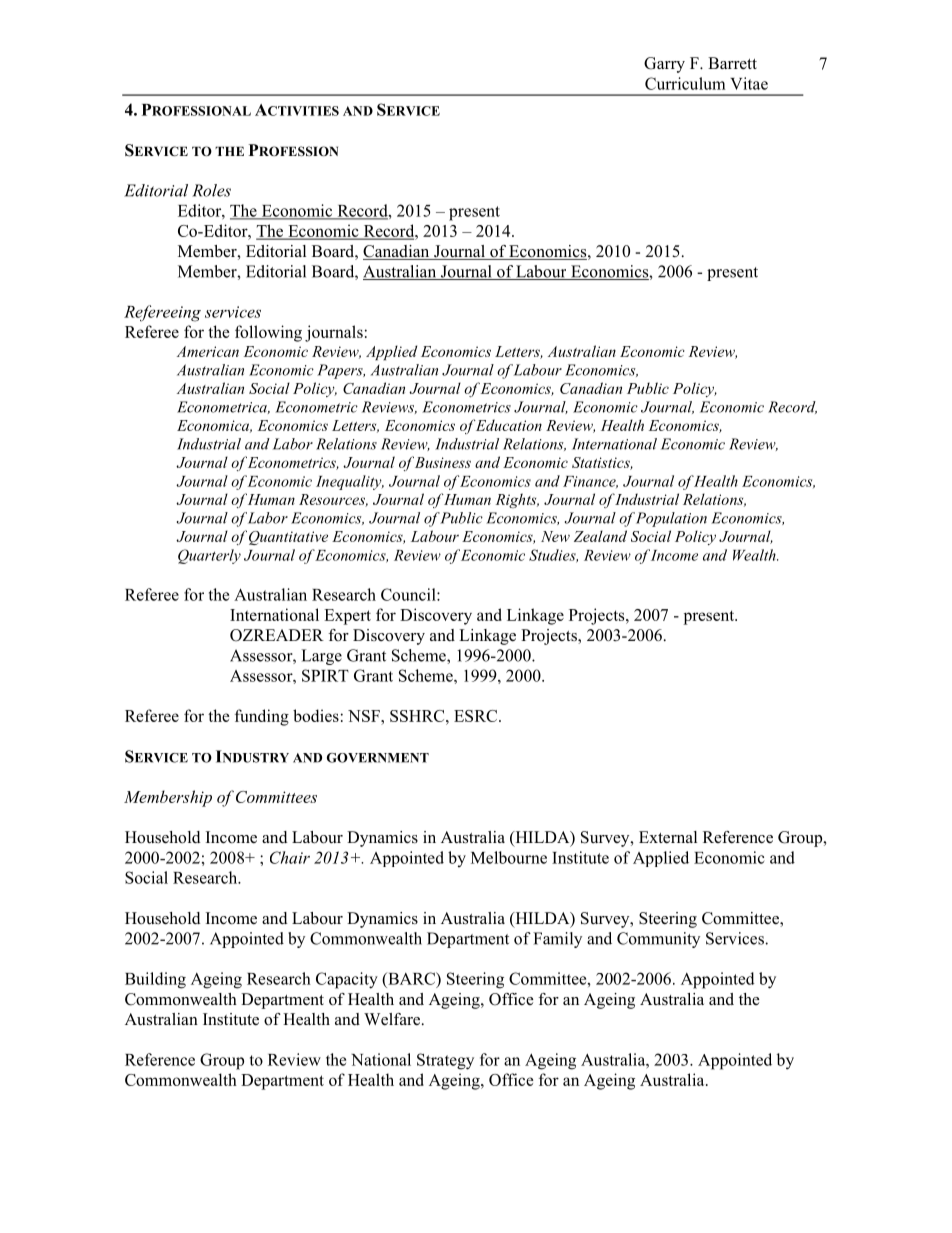 The image size is (952, 1233). Describe the element at coordinates (211, 190) in the screenshot. I see `Roles` at that location.
